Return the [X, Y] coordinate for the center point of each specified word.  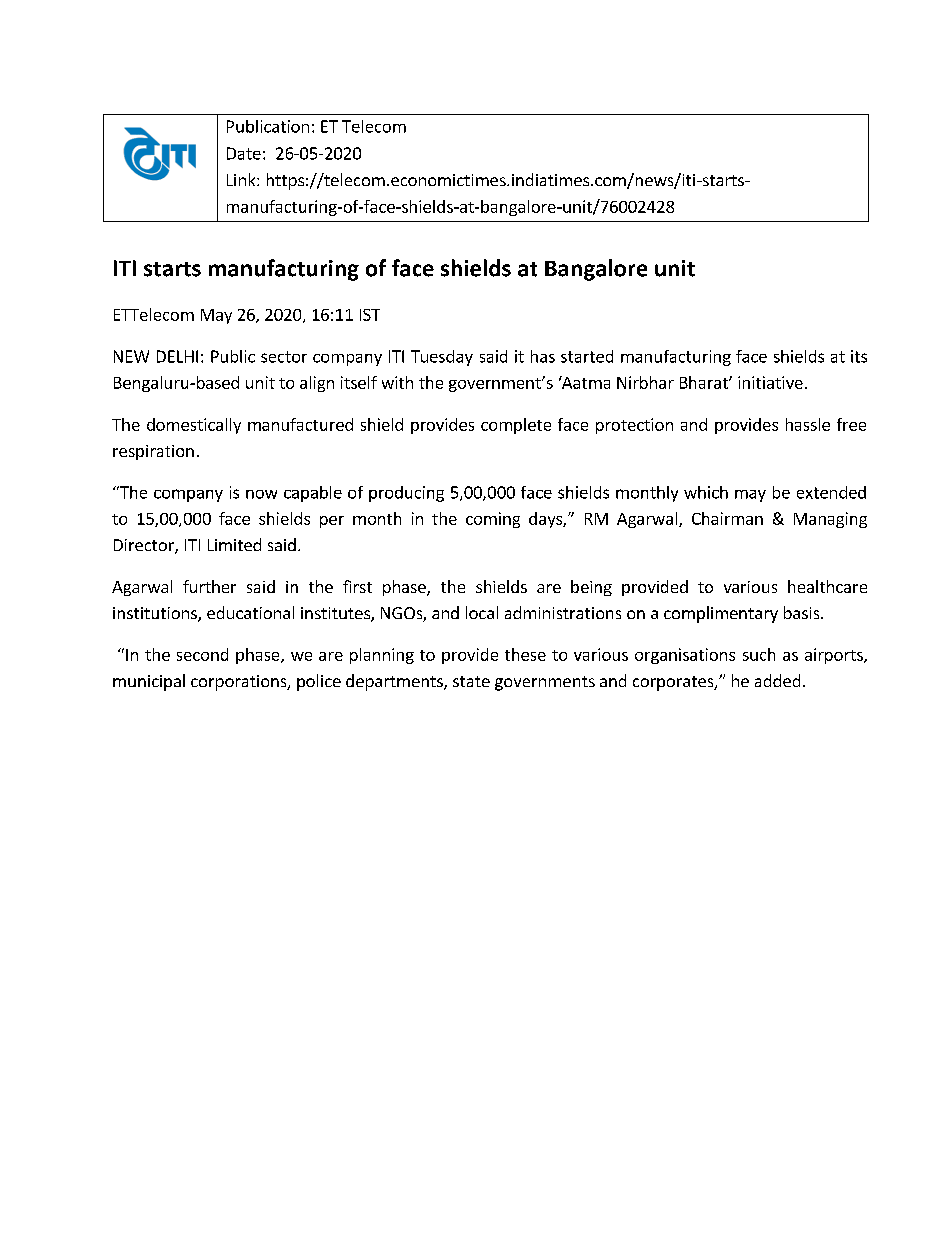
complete [516, 426]
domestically [194, 426]
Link [242, 179]
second [202, 654]
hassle [808, 424]
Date [244, 153]
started [587, 356]
